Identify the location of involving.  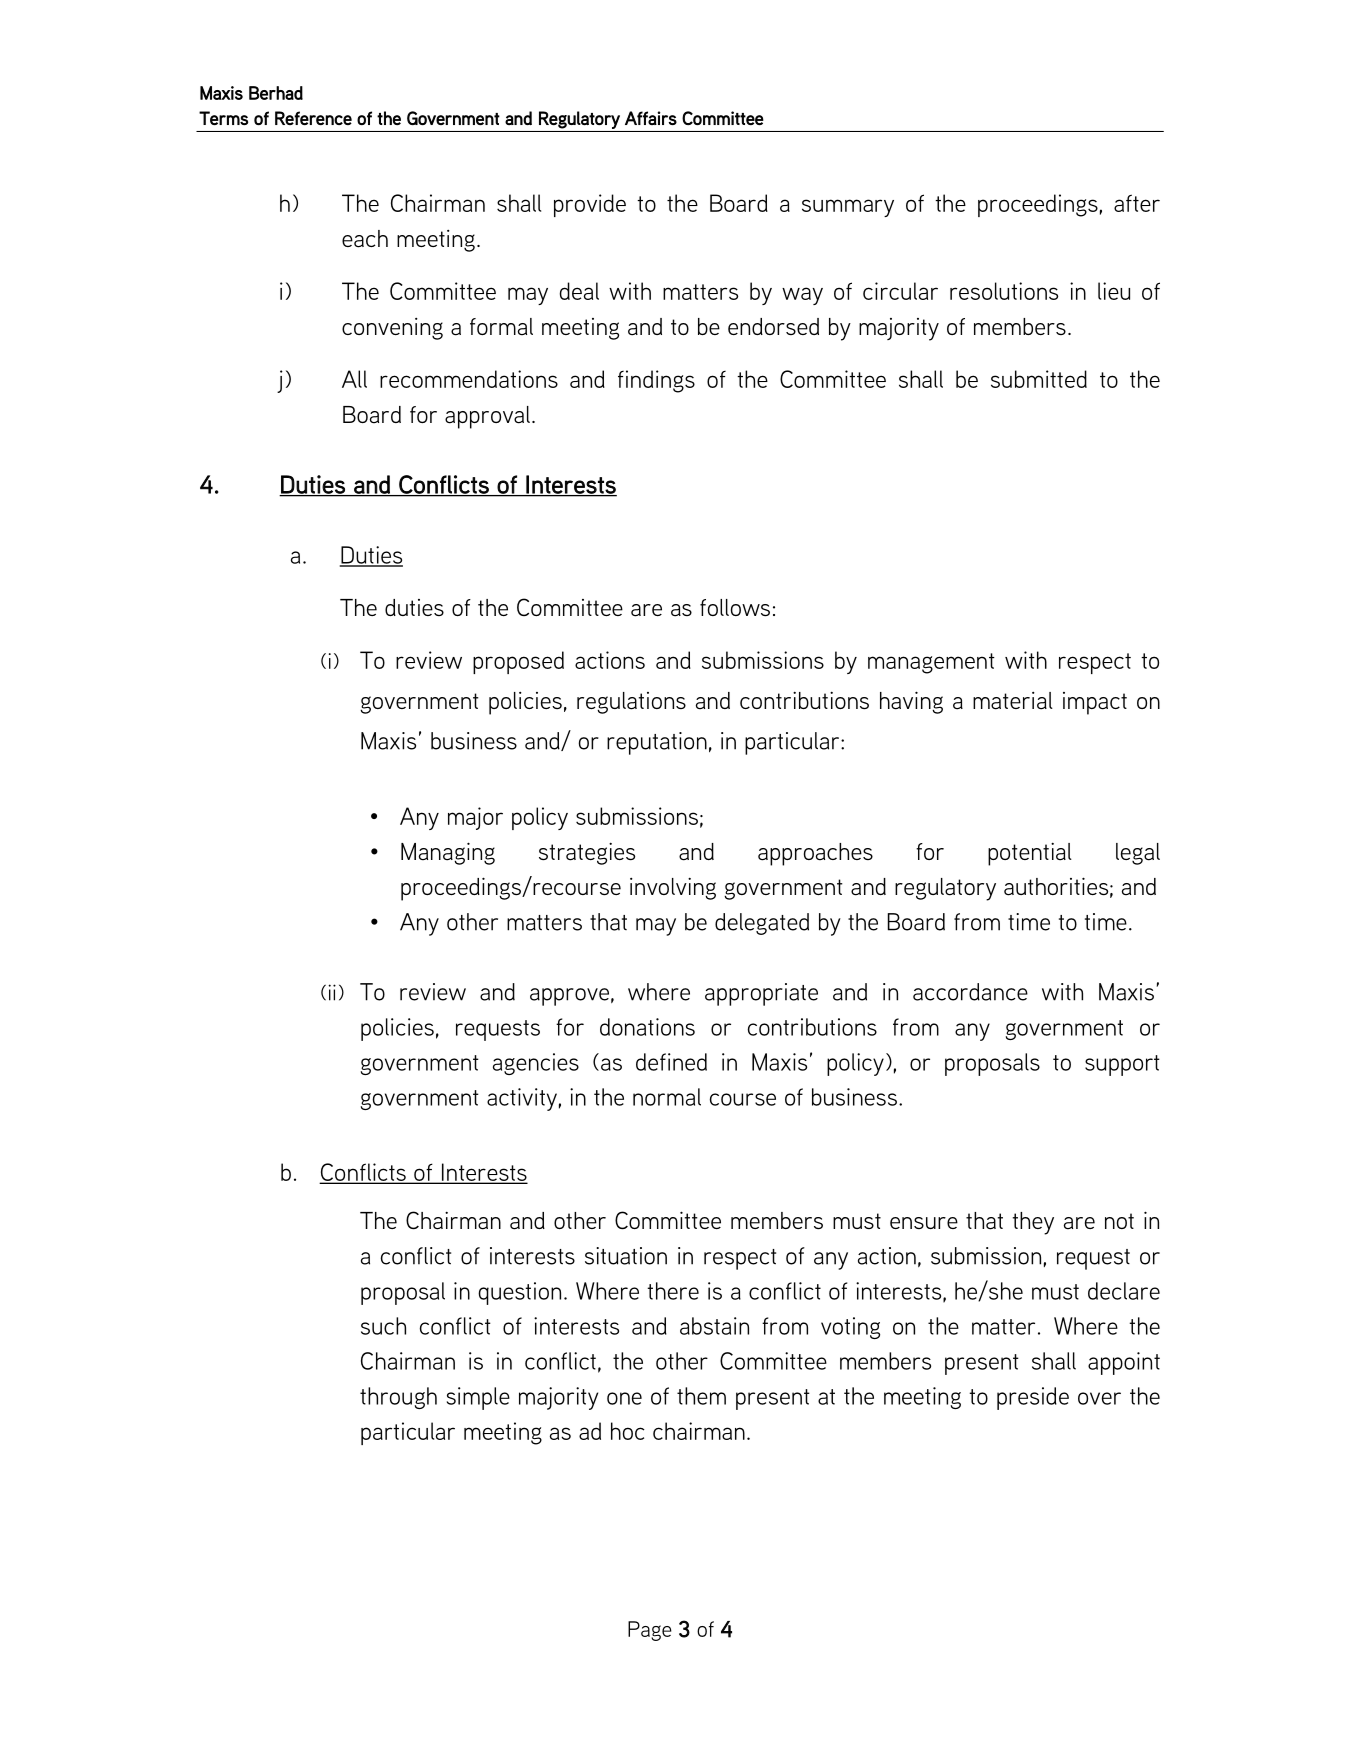
(673, 888).
